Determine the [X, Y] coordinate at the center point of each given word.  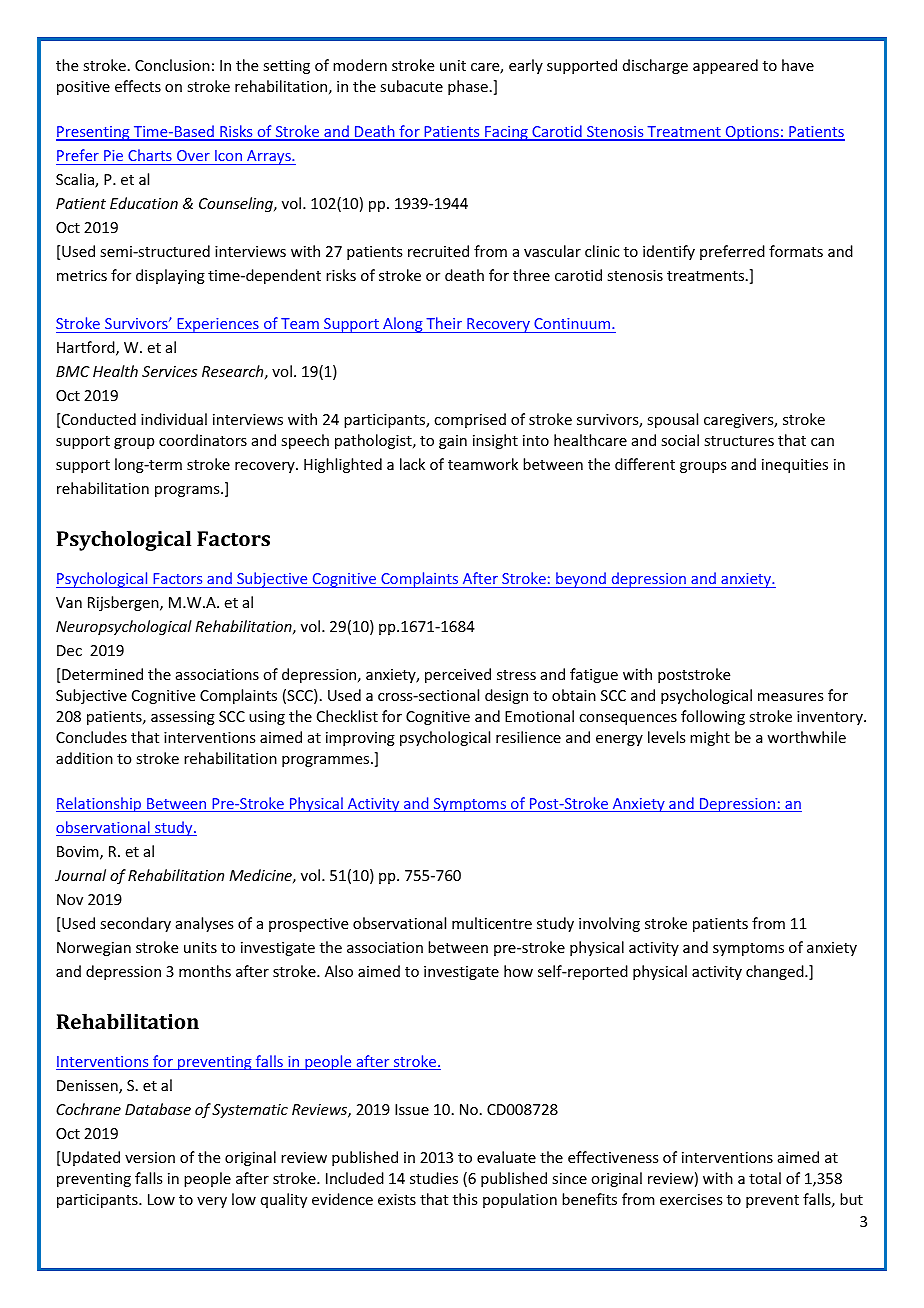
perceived [458, 675]
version [150, 1157]
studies [434, 1178]
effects [138, 86]
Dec [69, 650]
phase [468, 87]
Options [752, 133]
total [765, 1178]
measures [790, 697]
